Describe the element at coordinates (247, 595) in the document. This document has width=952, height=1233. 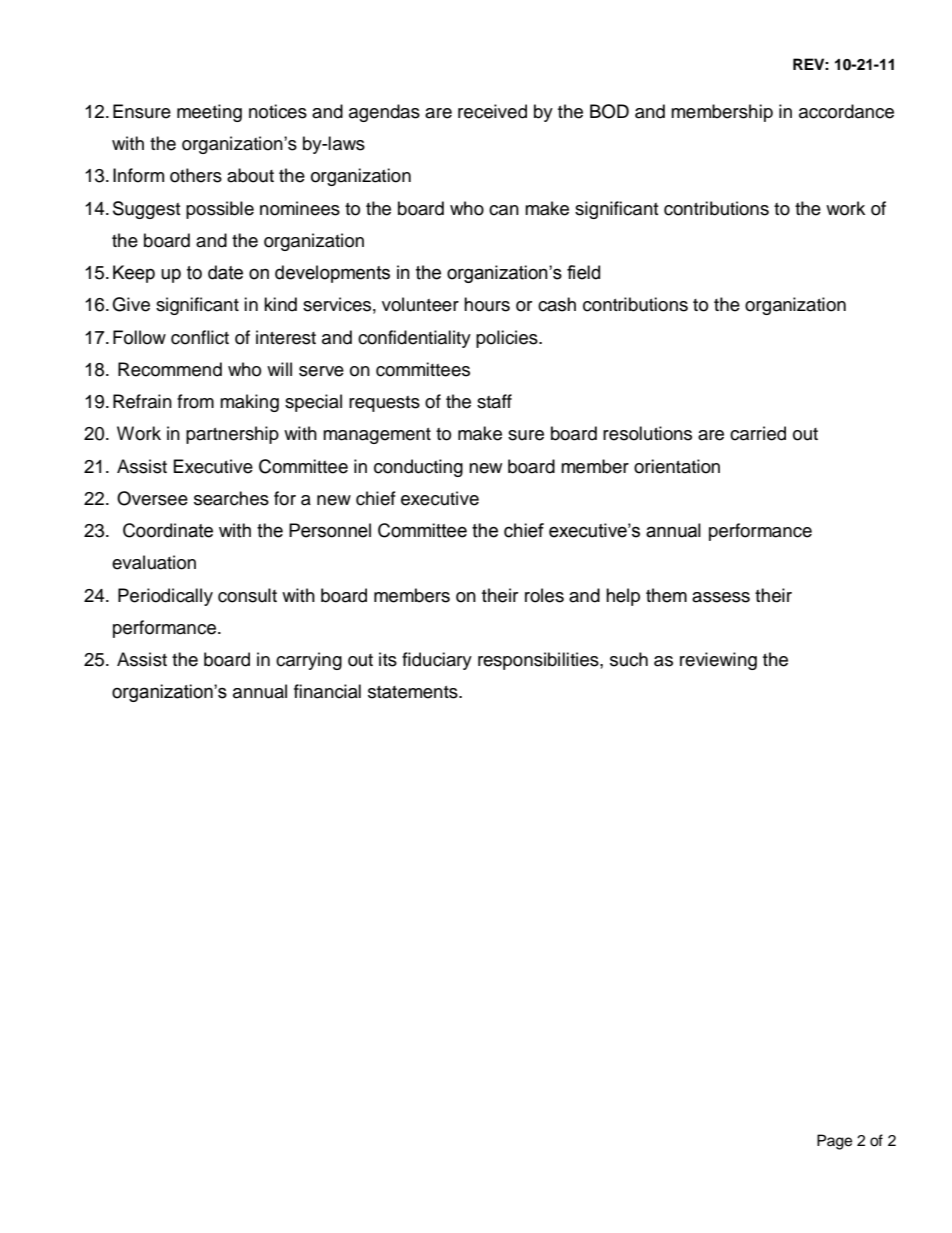
I see `consult` at that location.
